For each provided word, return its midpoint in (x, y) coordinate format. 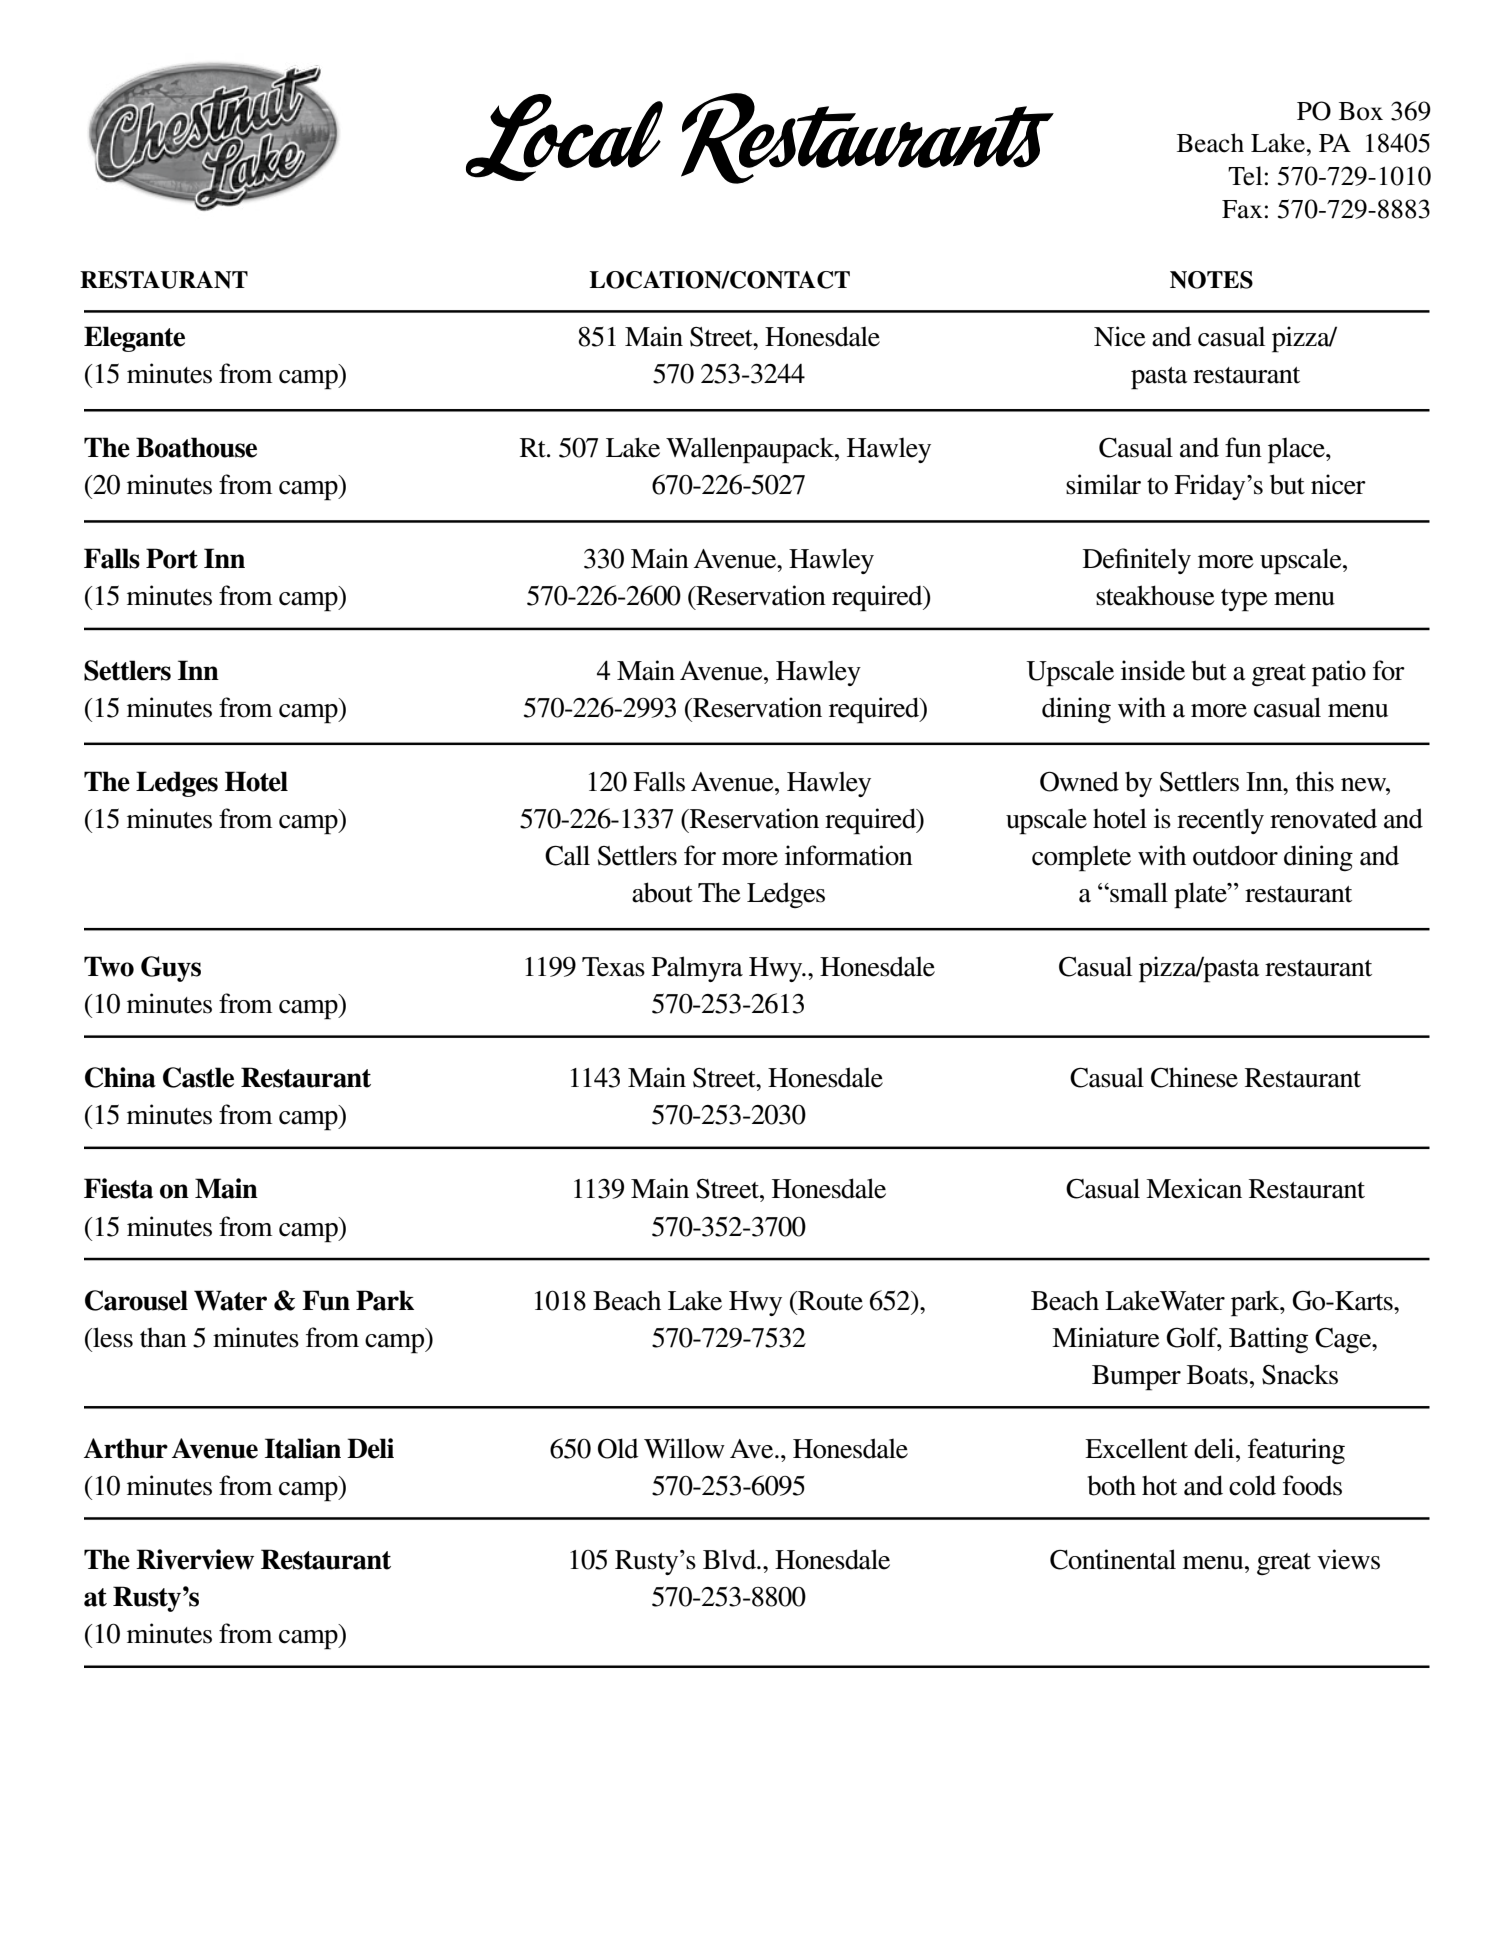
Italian (303, 1448)
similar (1103, 484)
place (1297, 451)
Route (829, 1301)
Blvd (730, 1559)
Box (1361, 111)
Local (564, 137)
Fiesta (118, 1188)
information (849, 855)
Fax (1242, 209)
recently (1220, 821)
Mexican (1194, 1188)
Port (172, 558)
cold (1252, 1485)
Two (109, 966)
